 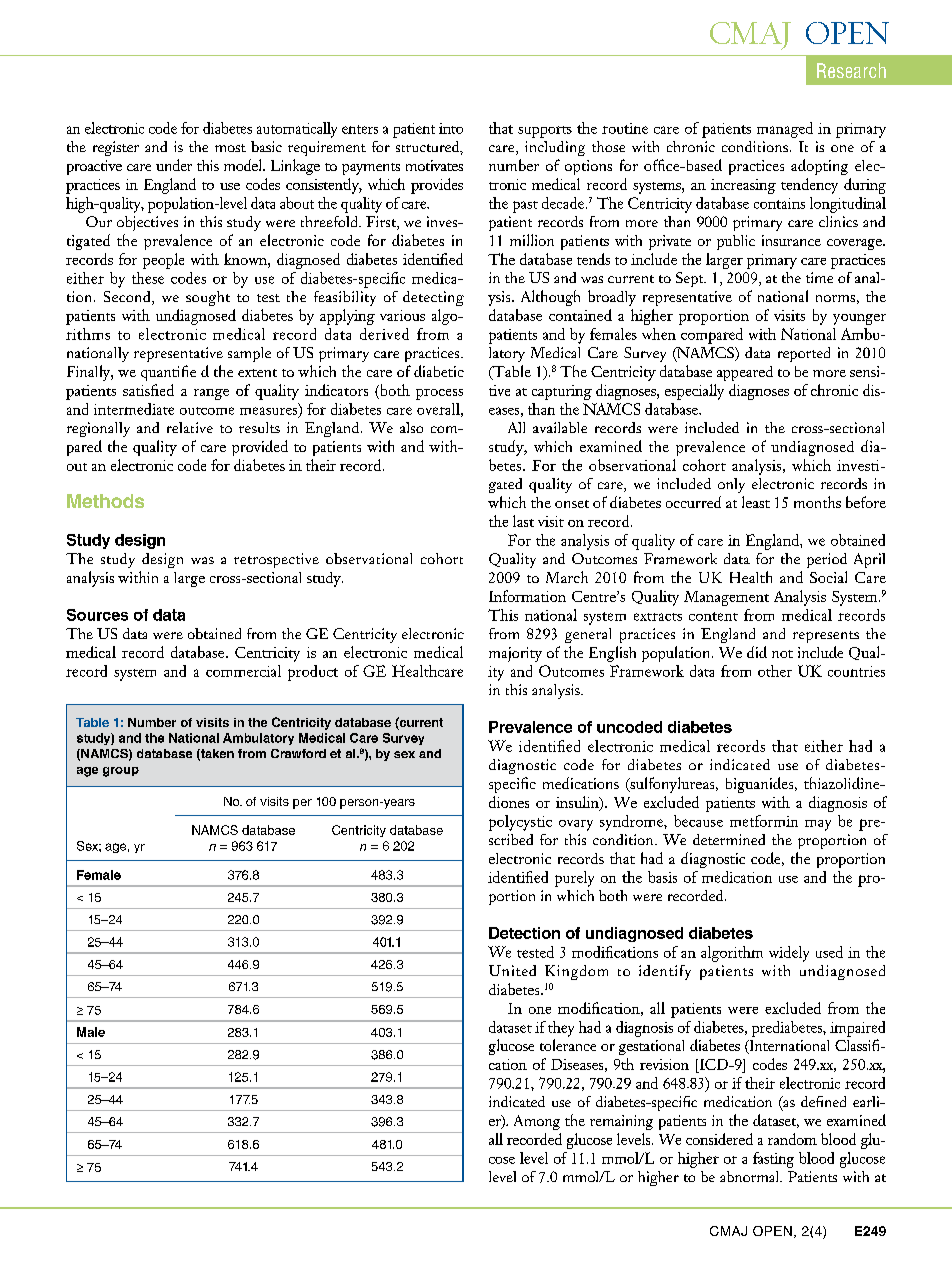 I want to click on random, so click(x=792, y=1139).
